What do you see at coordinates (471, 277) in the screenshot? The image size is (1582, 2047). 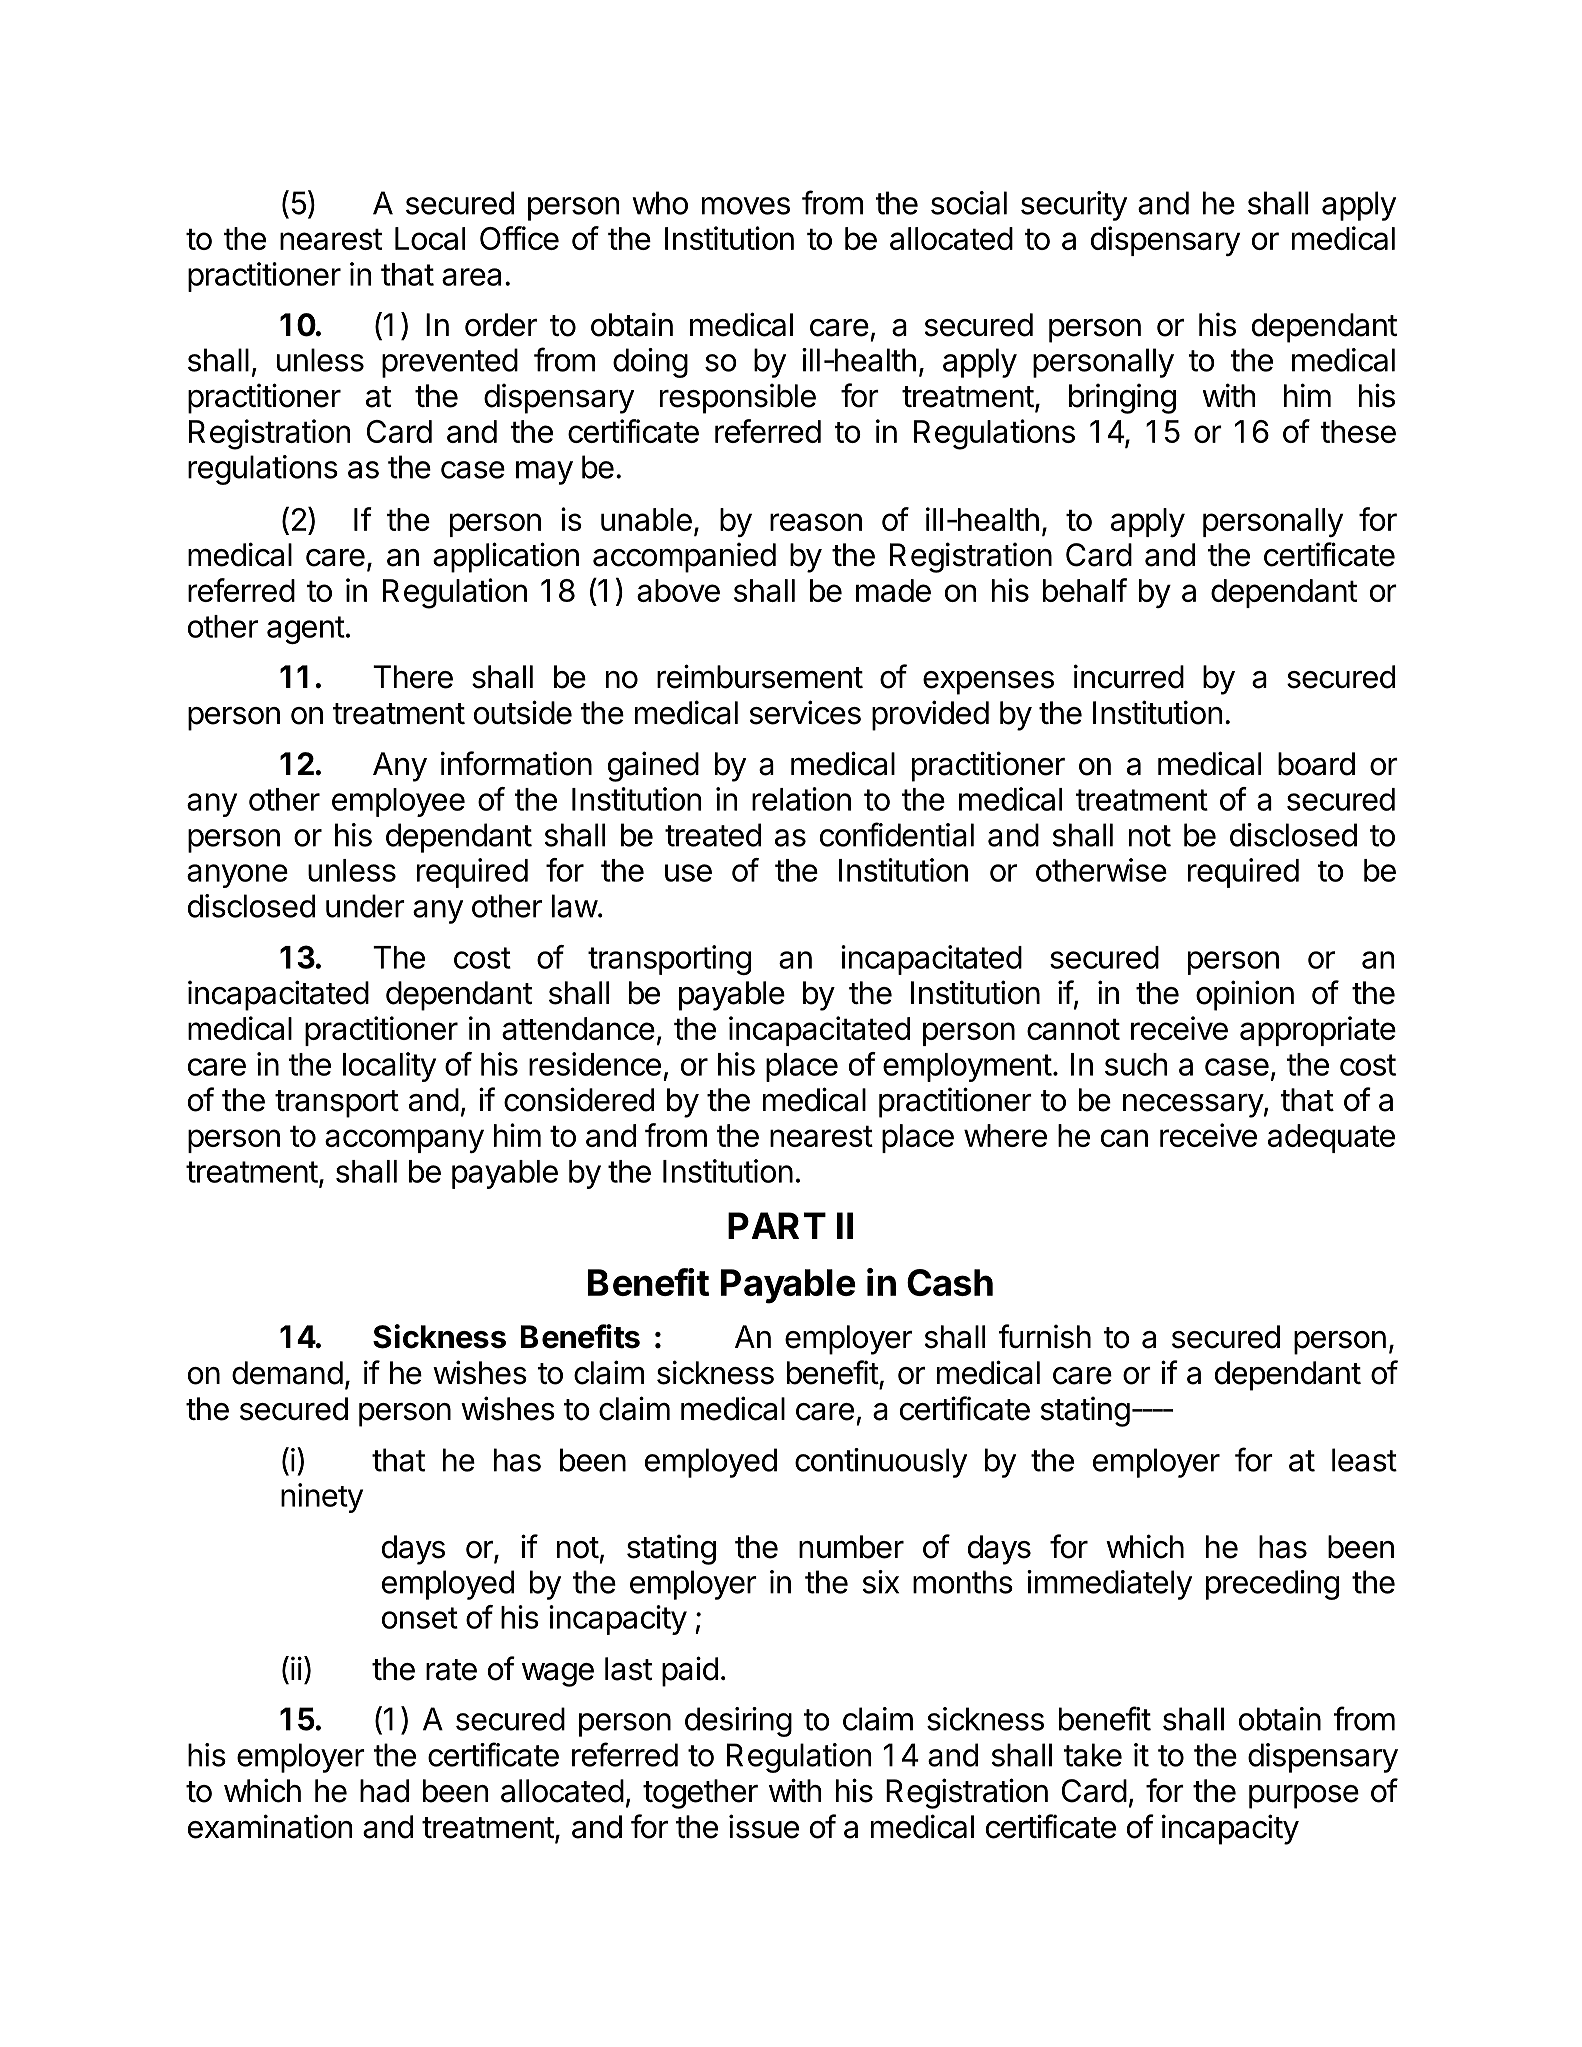 I see `area` at bounding box center [471, 277].
